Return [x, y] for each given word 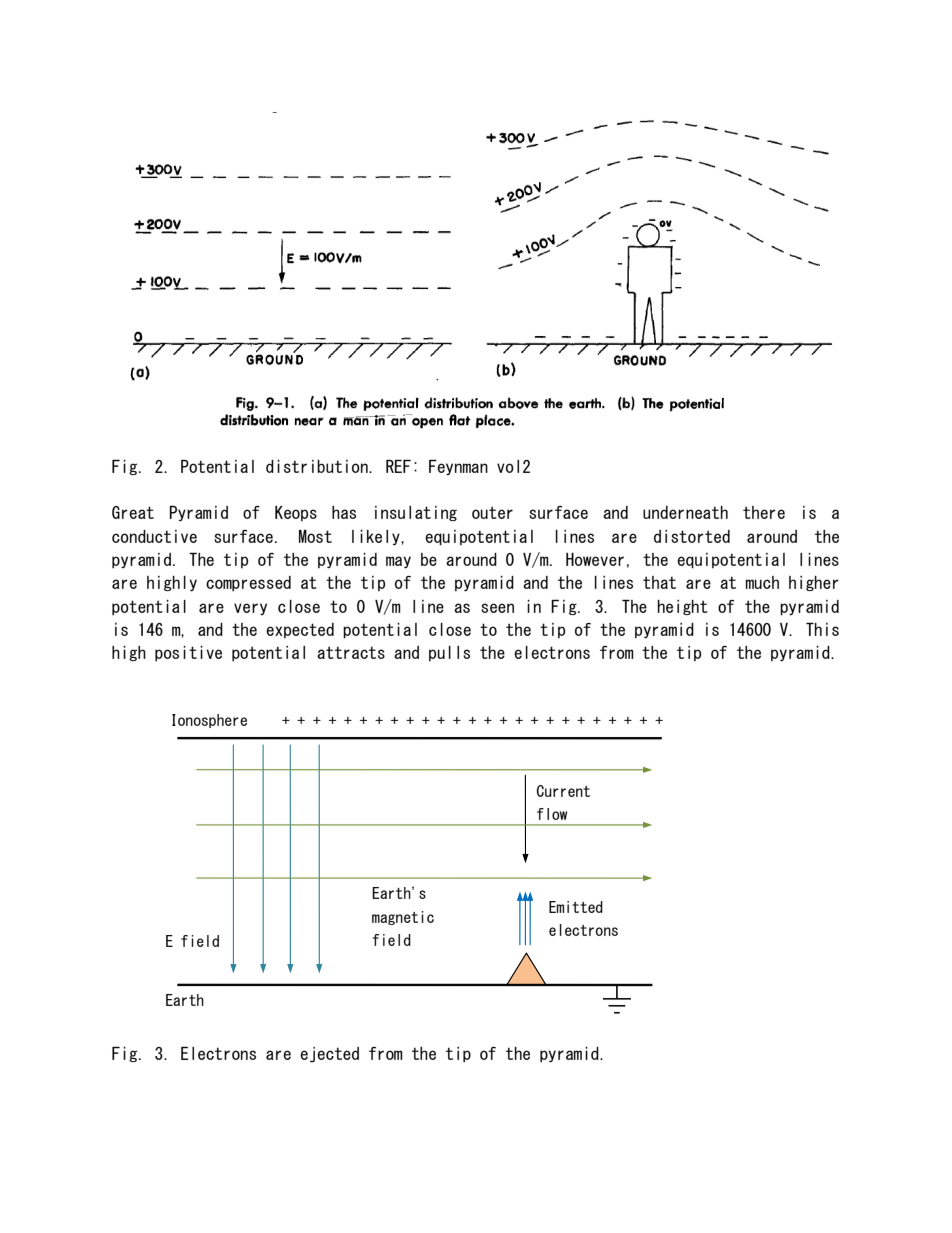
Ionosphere [209, 721]
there [764, 512]
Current [563, 791]
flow [552, 814]
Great [133, 512]
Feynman [458, 467]
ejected [329, 1055]
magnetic [403, 918]
